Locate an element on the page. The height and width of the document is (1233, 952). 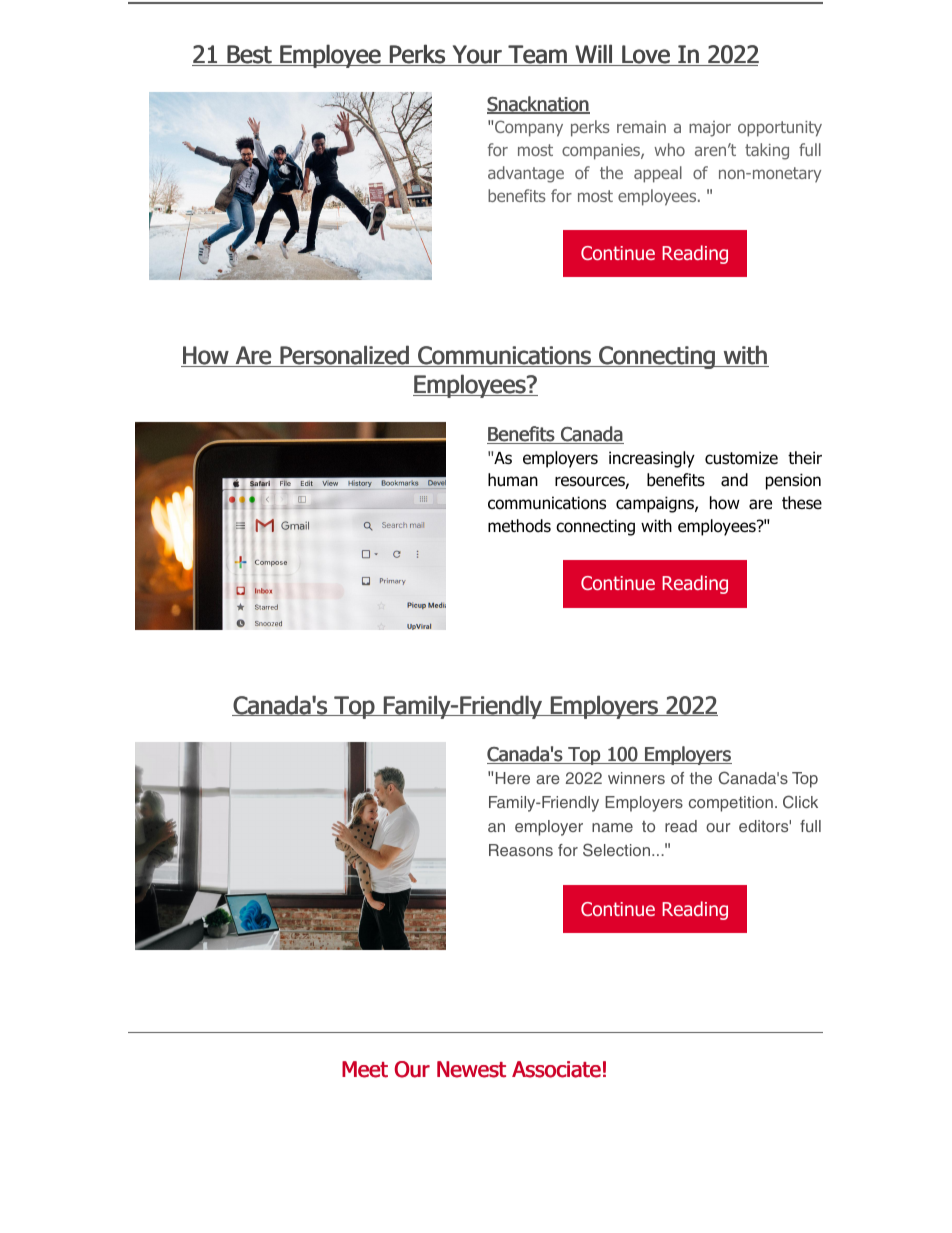
name is located at coordinates (612, 827).
